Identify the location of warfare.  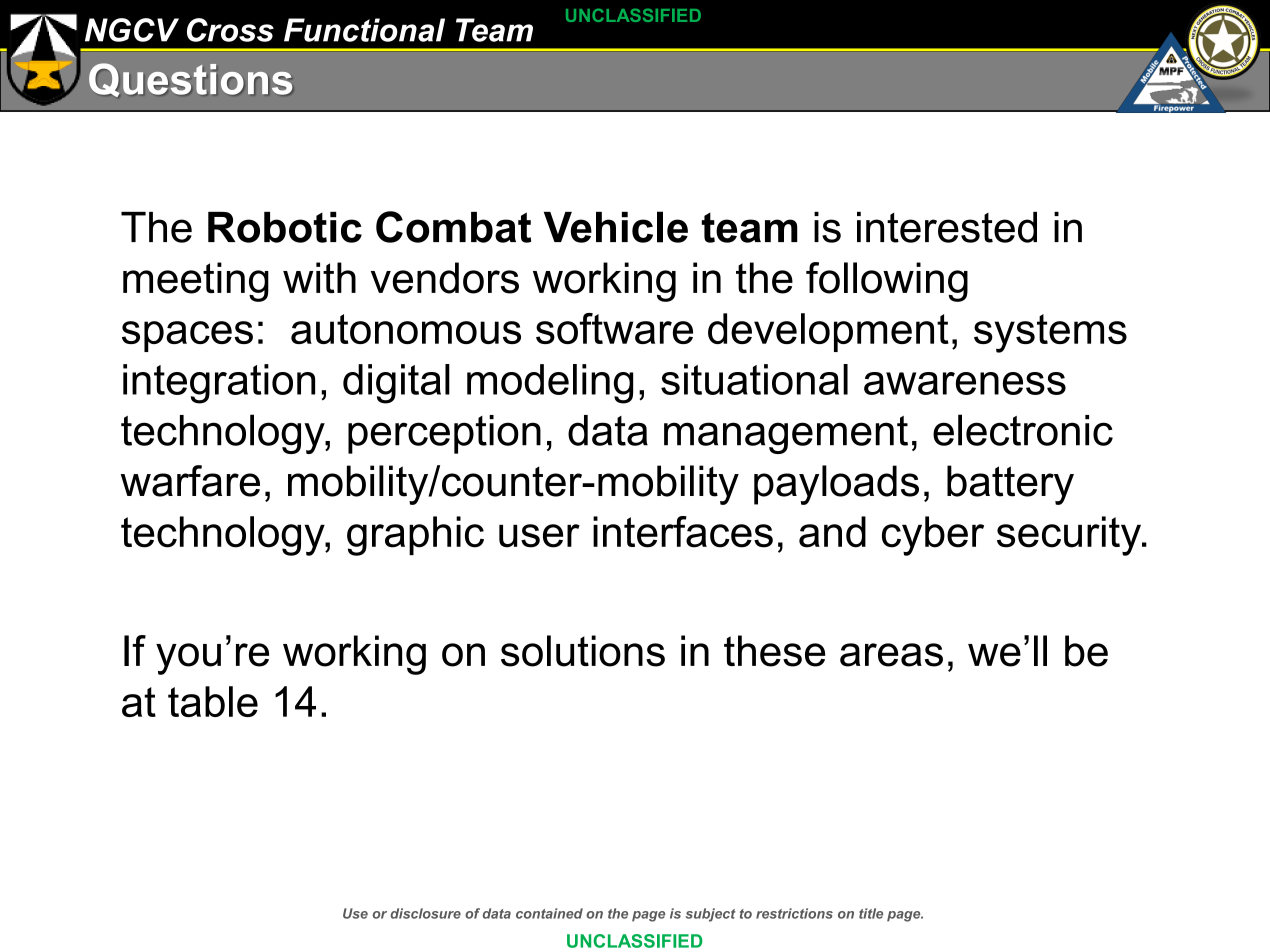
(190, 481).
